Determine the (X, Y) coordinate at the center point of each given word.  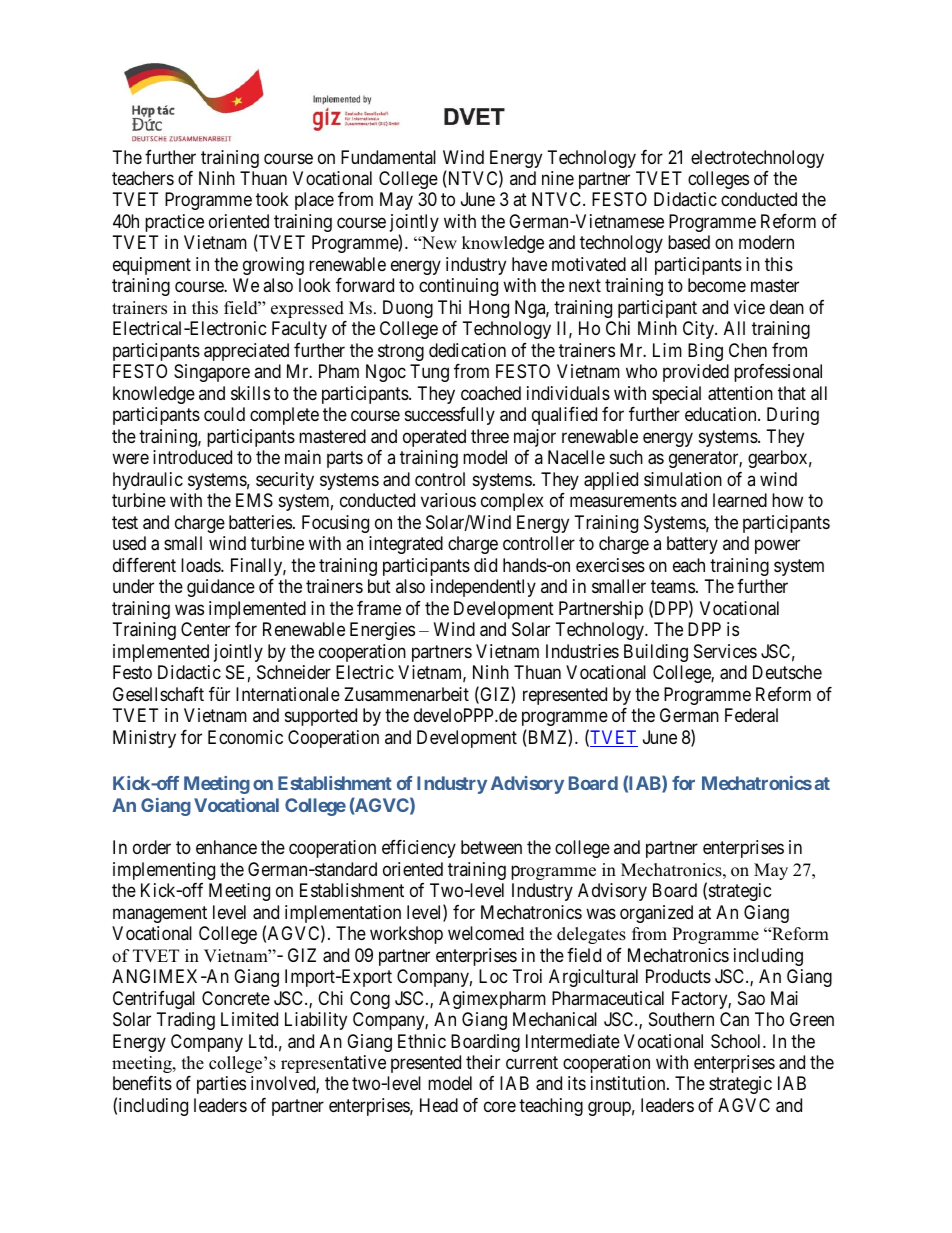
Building (656, 653)
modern (766, 242)
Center (205, 629)
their (483, 1062)
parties (221, 1085)
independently (483, 588)
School (737, 1041)
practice (174, 223)
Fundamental (388, 157)
